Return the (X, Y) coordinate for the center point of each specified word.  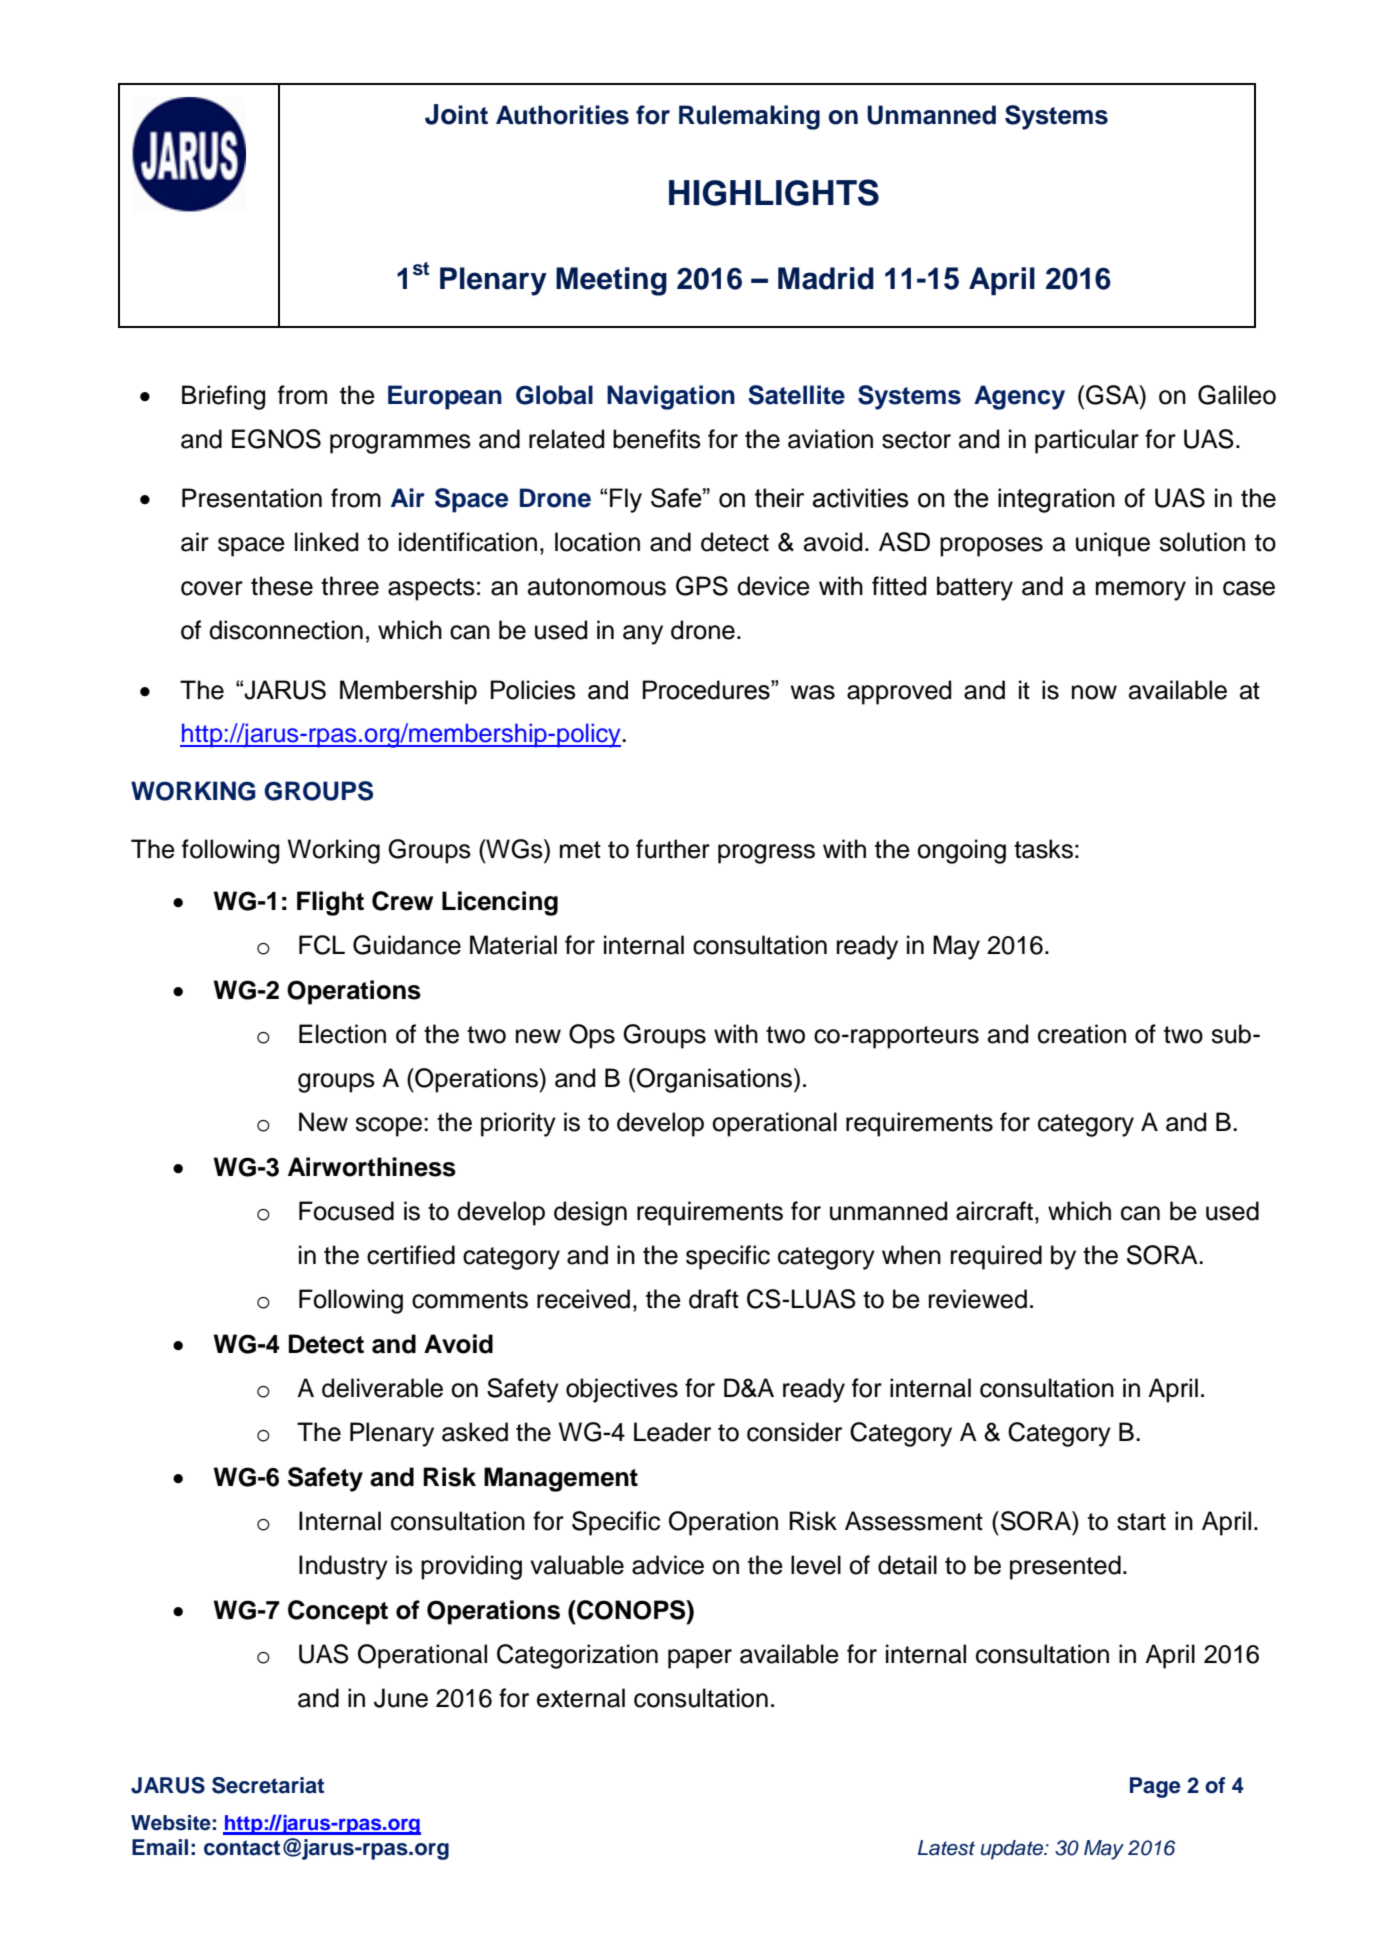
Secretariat (268, 1785)
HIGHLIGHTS (774, 192)
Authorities (562, 115)
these (282, 586)
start (1141, 1522)
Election (342, 1034)
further (673, 849)
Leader (672, 1432)
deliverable (382, 1388)
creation (1082, 1034)
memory (1141, 591)
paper (700, 1659)
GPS (702, 586)
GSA (1113, 395)
